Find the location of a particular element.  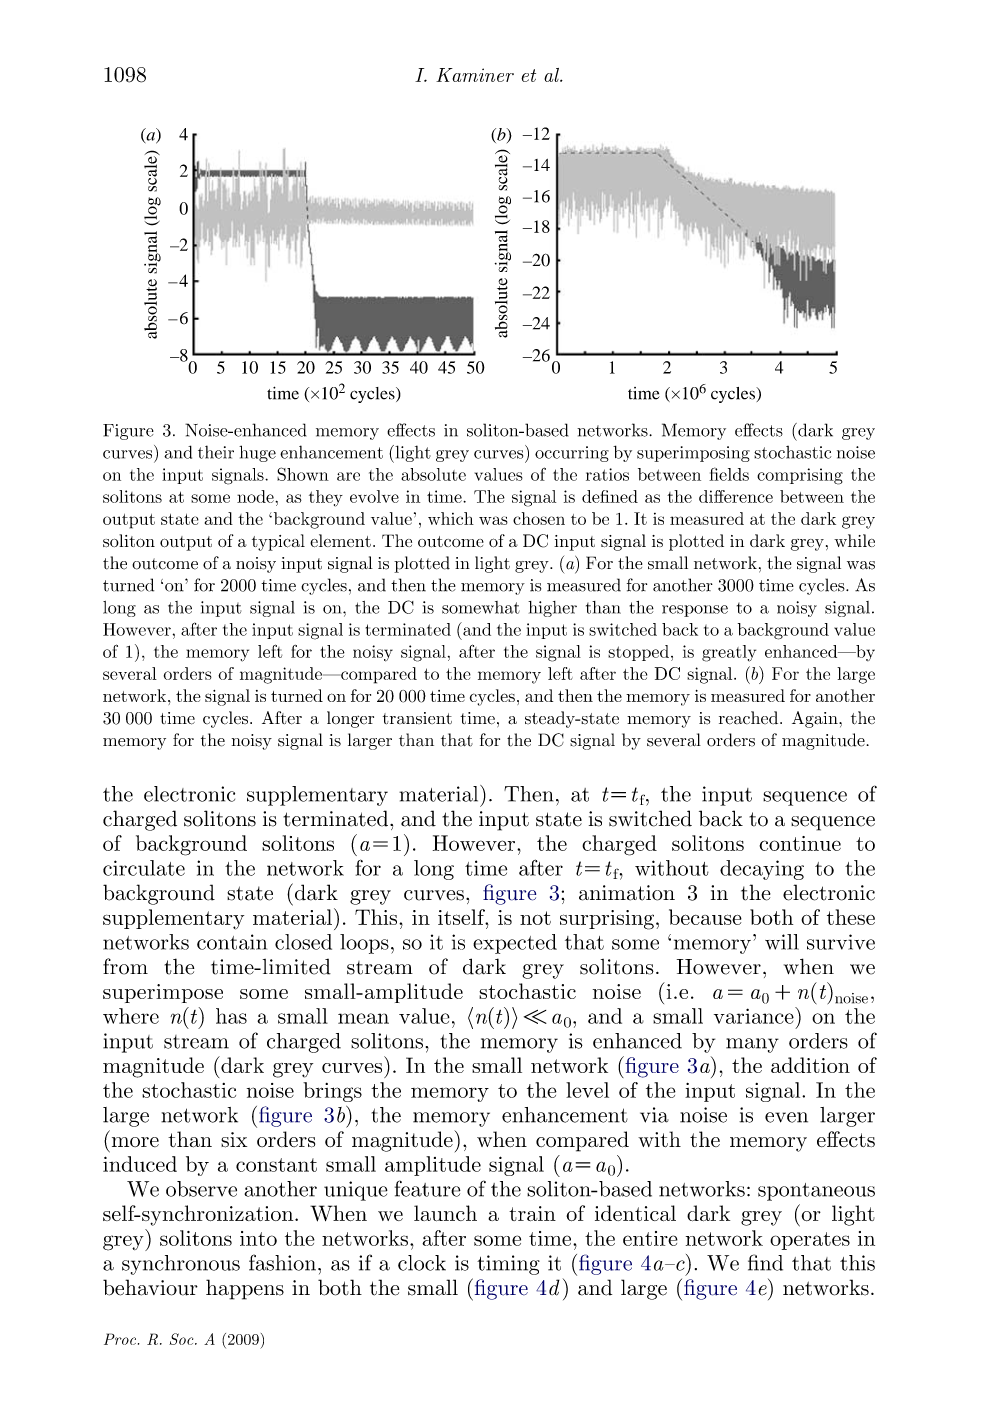

transient is located at coordinates (417, 718).
